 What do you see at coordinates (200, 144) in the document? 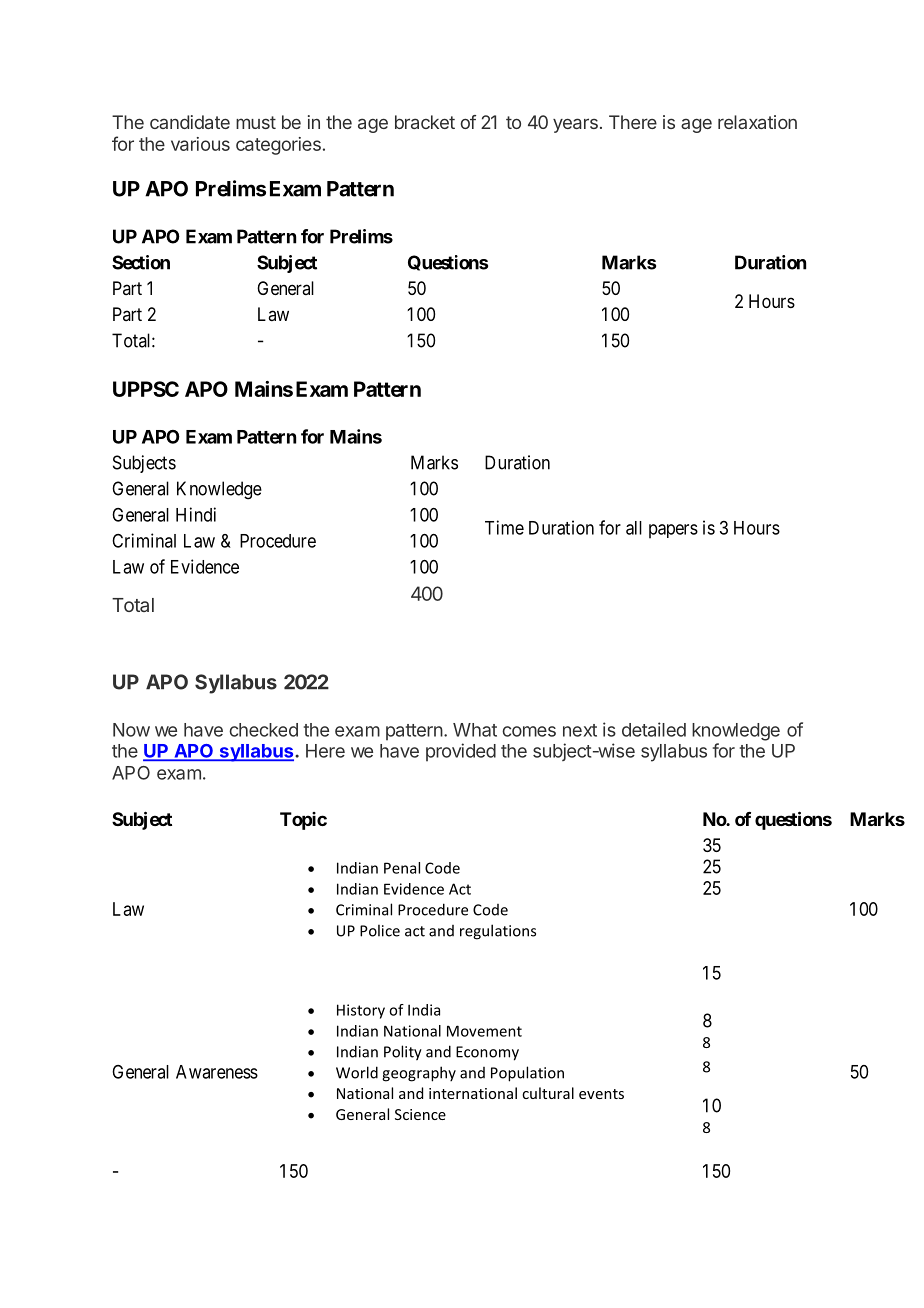
I see `various` at bounding box center [200, 144].
